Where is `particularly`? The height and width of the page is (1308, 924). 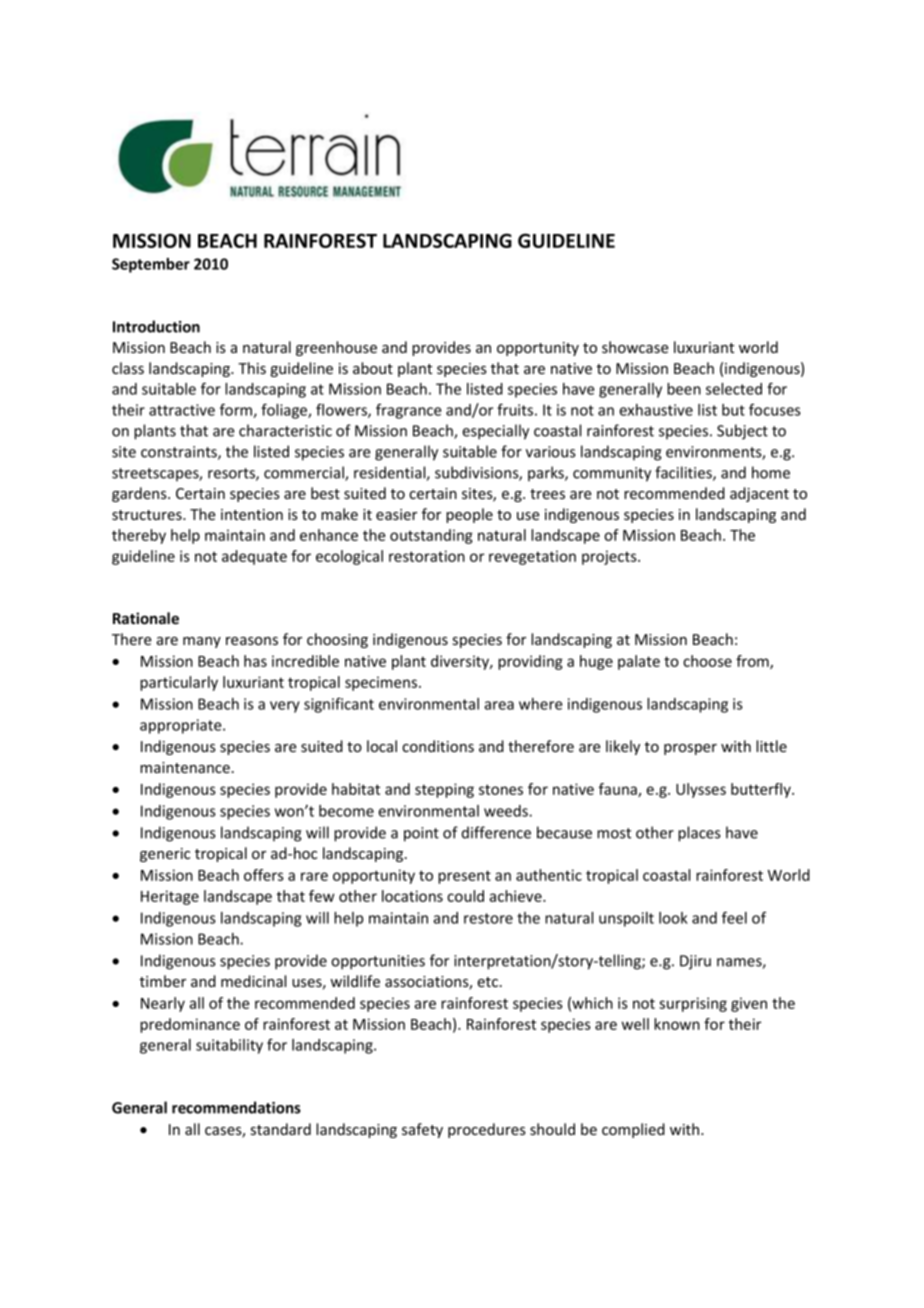
particularly is located at coordinates (179, 683).
